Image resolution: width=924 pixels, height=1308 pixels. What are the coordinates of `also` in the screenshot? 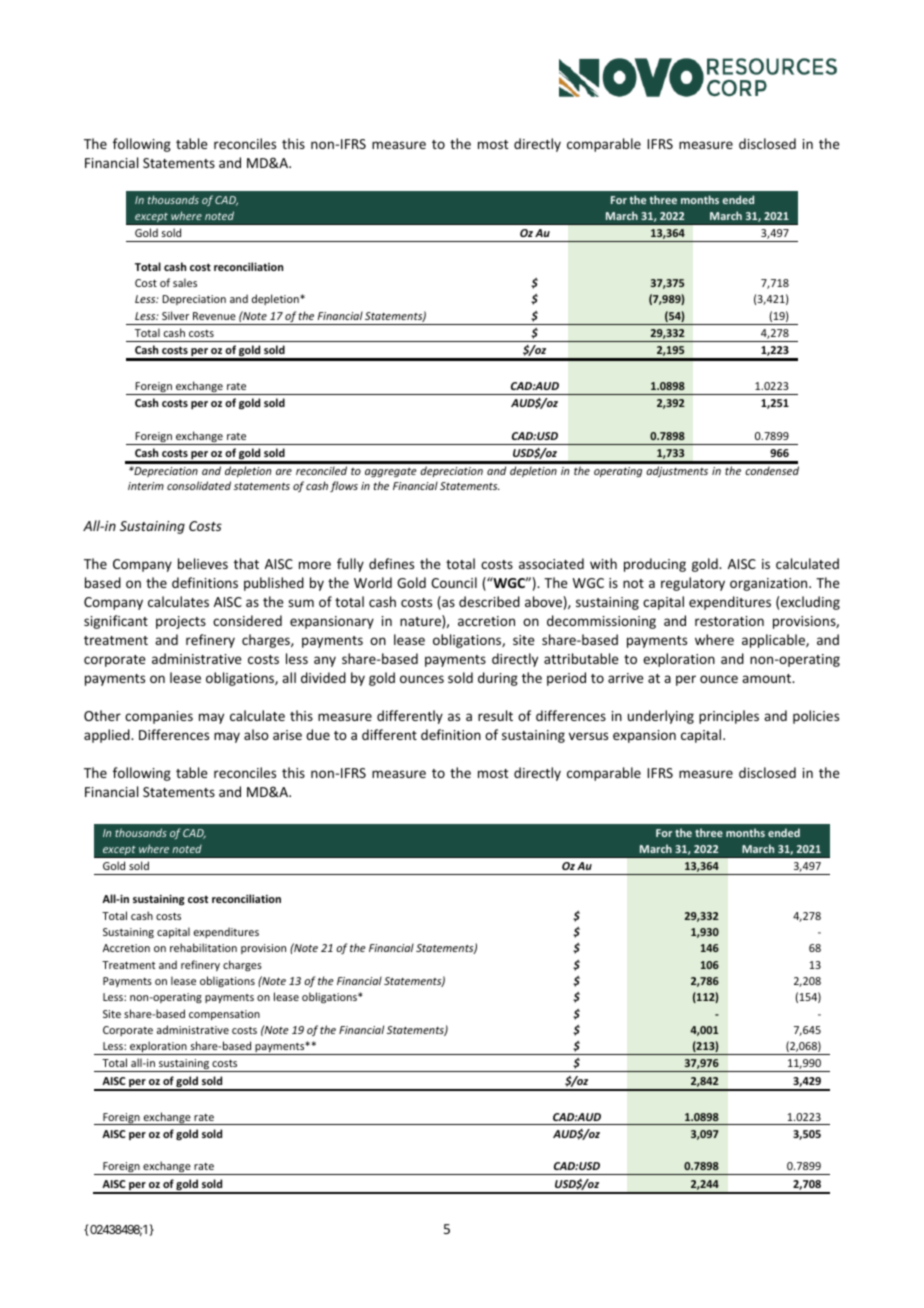 It's located at (256, 734).
